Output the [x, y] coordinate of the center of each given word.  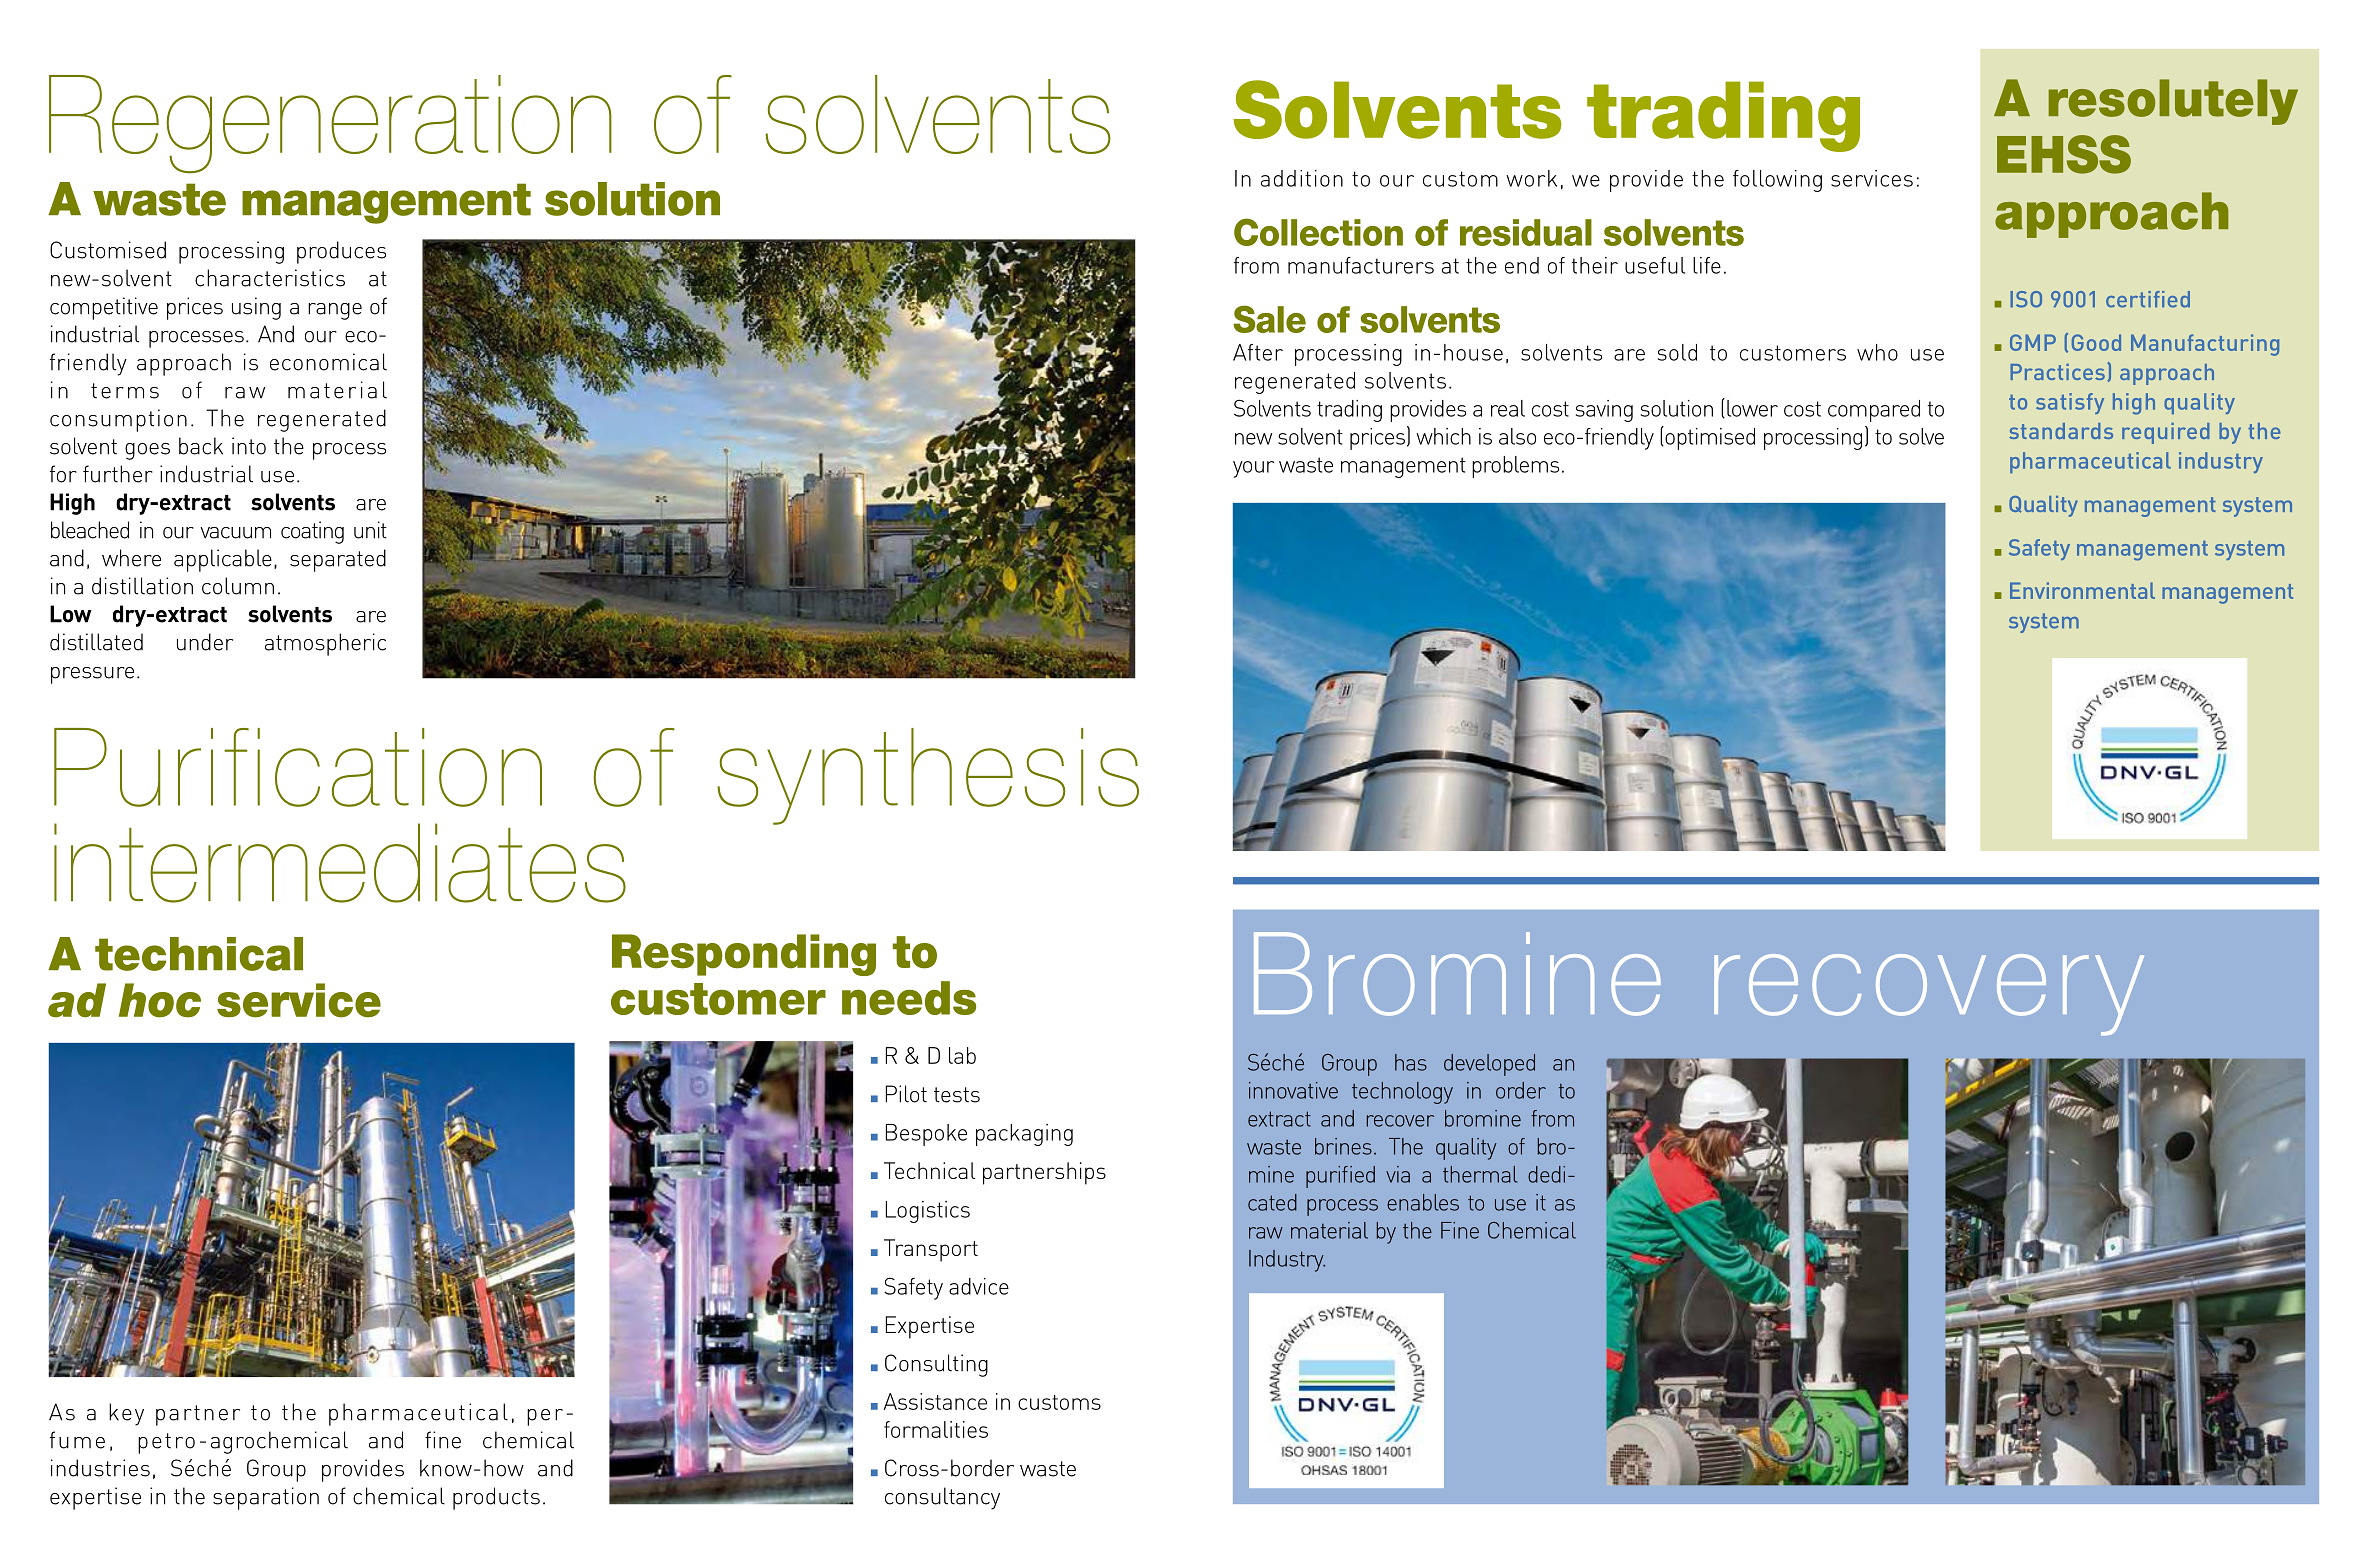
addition [1302, 178]
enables [1423, 1202]
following [1777, 181]
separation [266, 1498]
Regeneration [330, 124]
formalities [936, 1429]
